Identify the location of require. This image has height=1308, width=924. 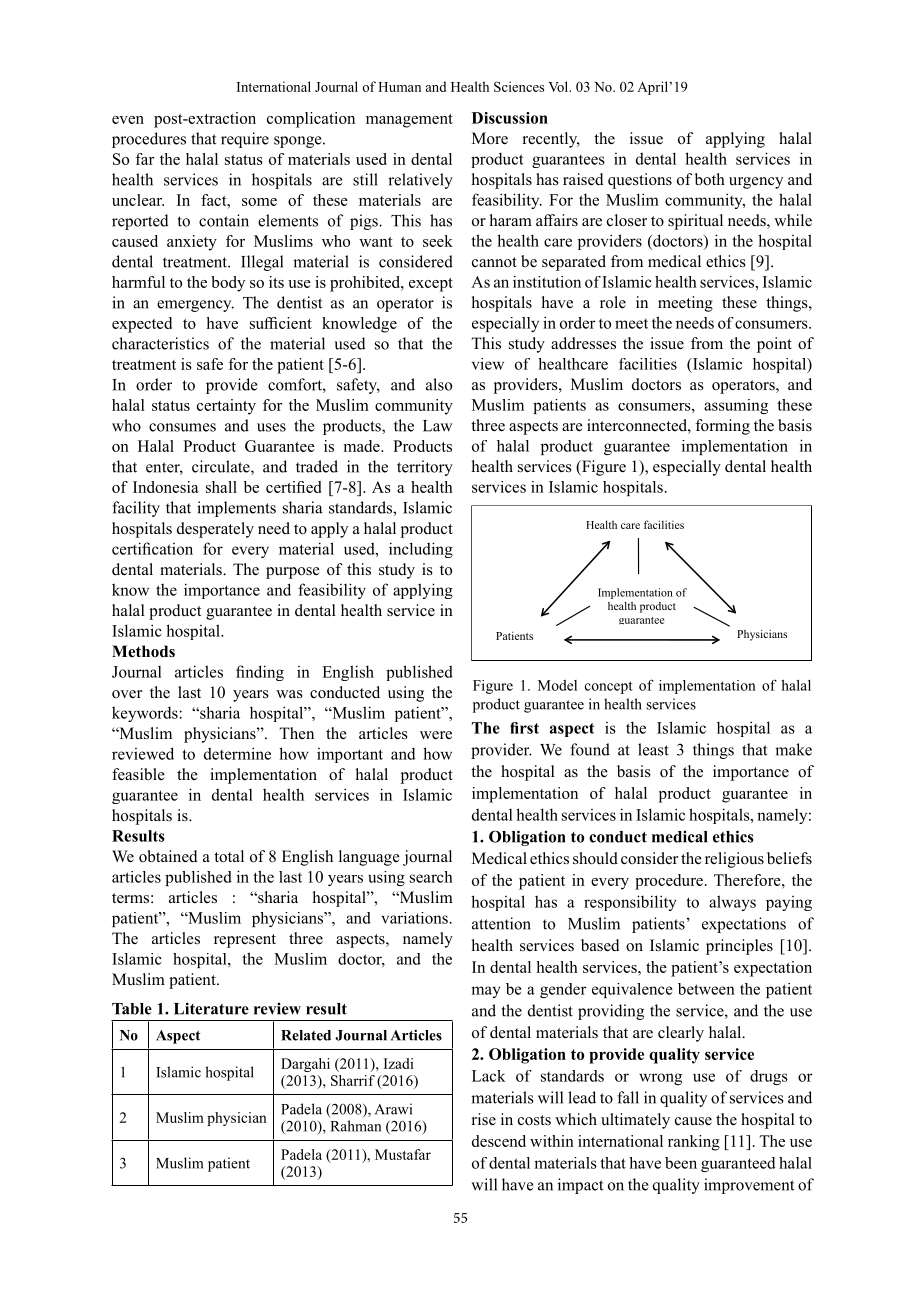
(245, 140).
